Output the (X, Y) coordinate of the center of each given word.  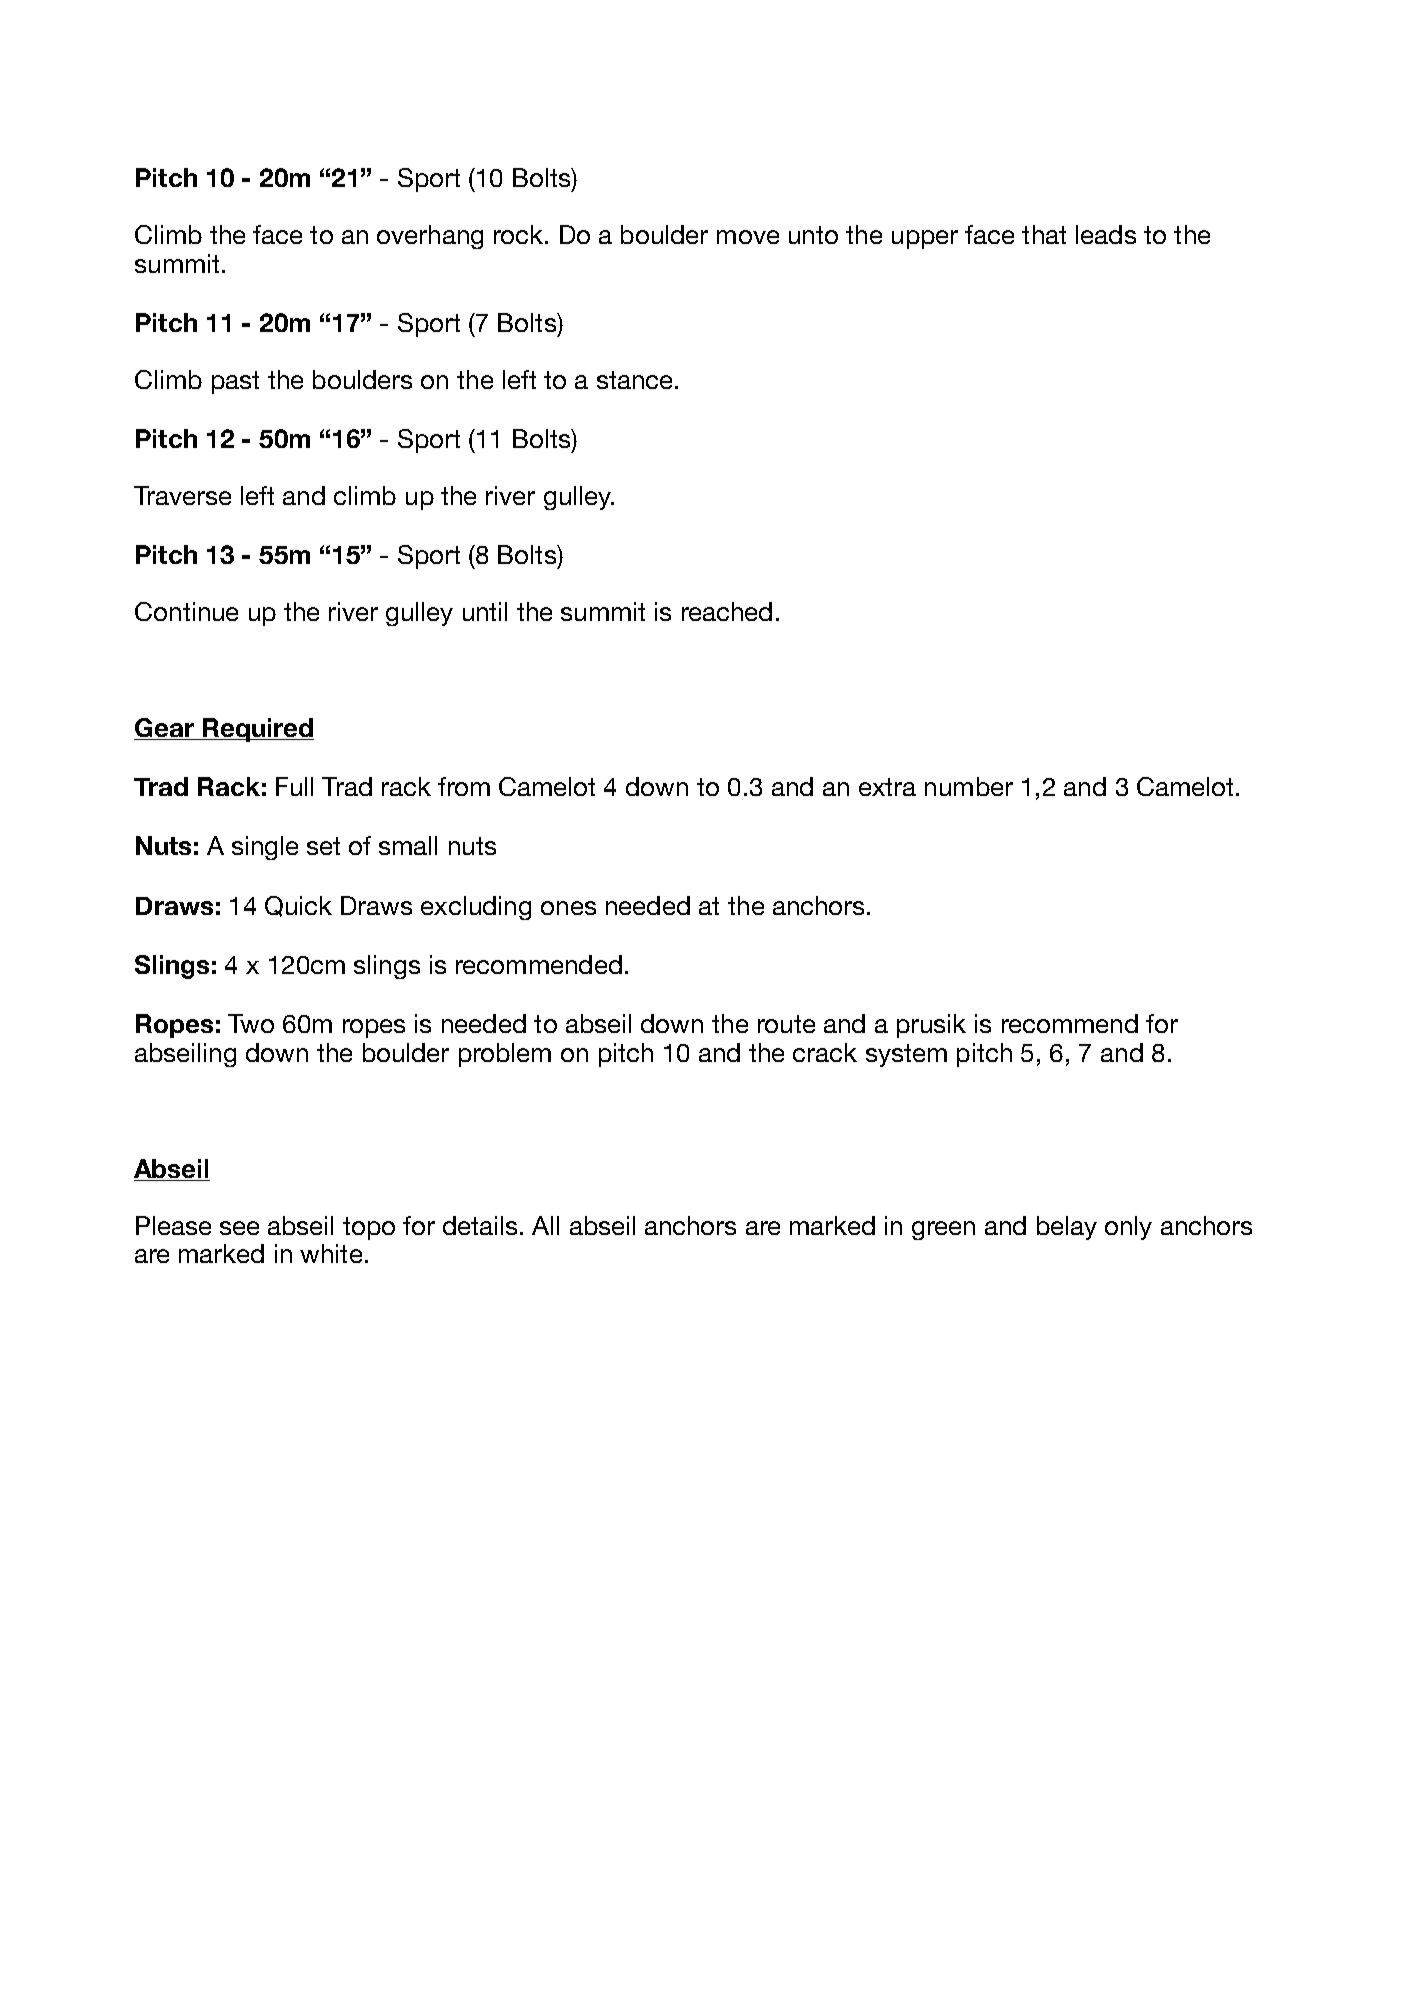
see (239, 1228)
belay (1067, 1228)
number (969, 786)
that (1044, 234)
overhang (430, 237)
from (464, 786)
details (480, 1225)
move (748, 237)
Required (257, 730)
